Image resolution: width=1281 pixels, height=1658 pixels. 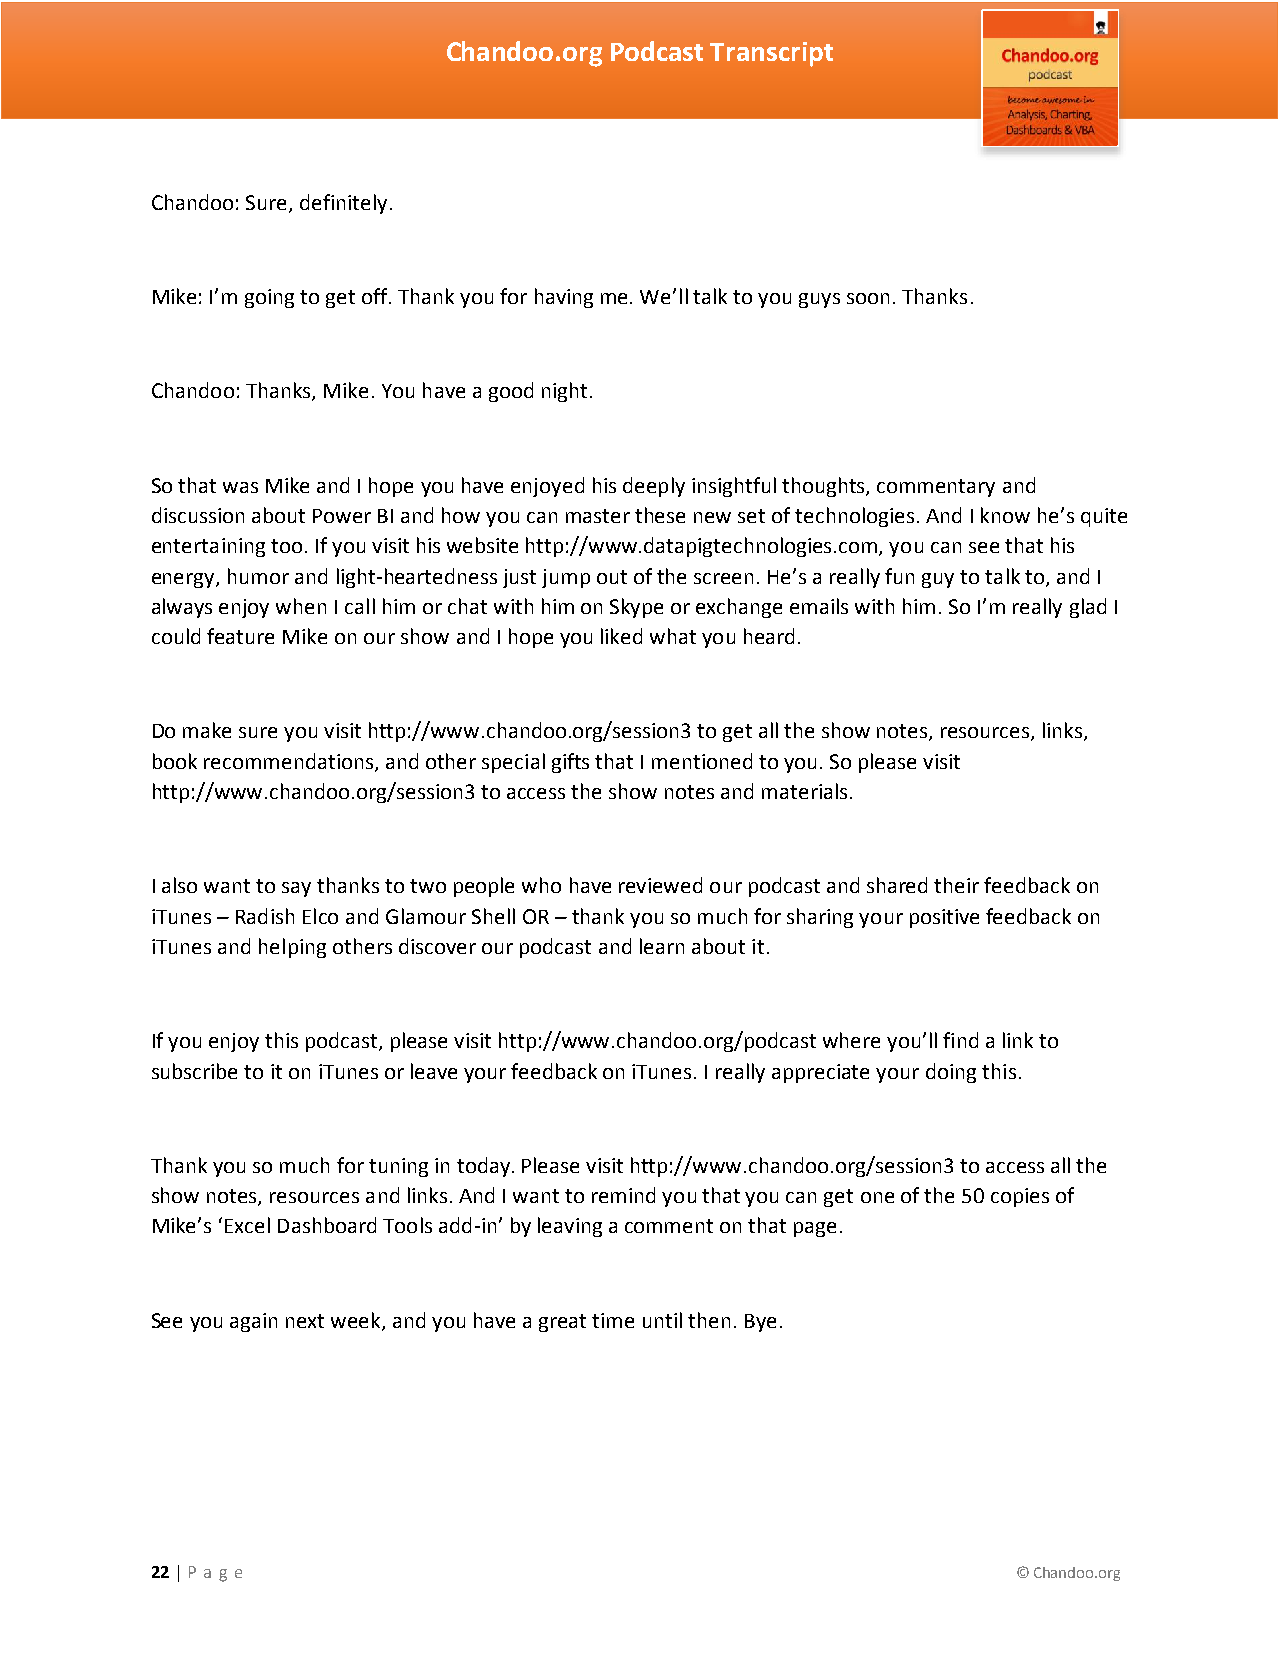 What do you see at coordinates (240, 636) in the screenshot?
I see `feature` at bounding box center [240, 636].
